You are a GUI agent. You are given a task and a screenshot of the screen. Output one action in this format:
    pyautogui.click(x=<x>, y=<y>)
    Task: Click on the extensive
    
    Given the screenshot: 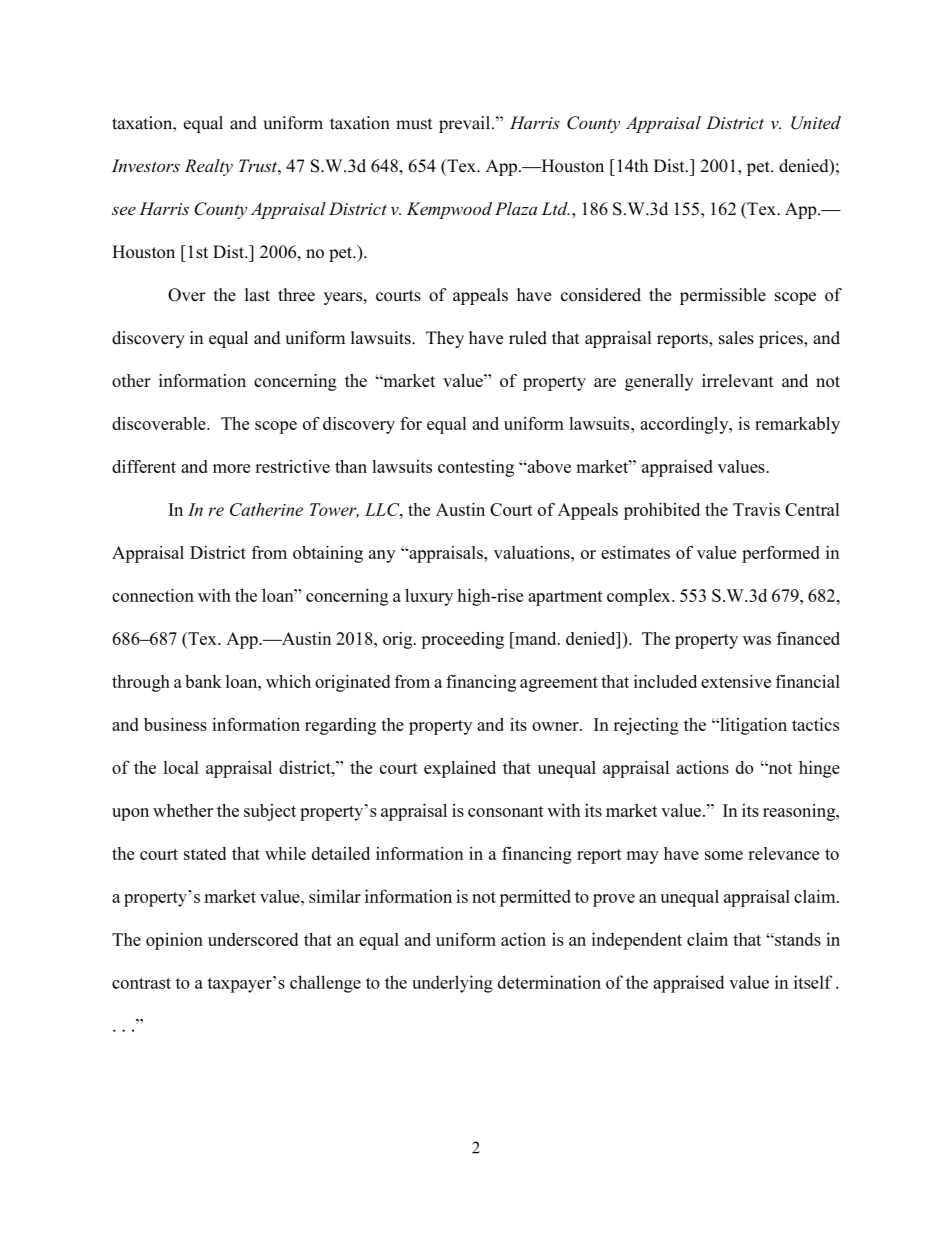 What is the action you would take?
    pyautogui.click(x=736, y=681)
